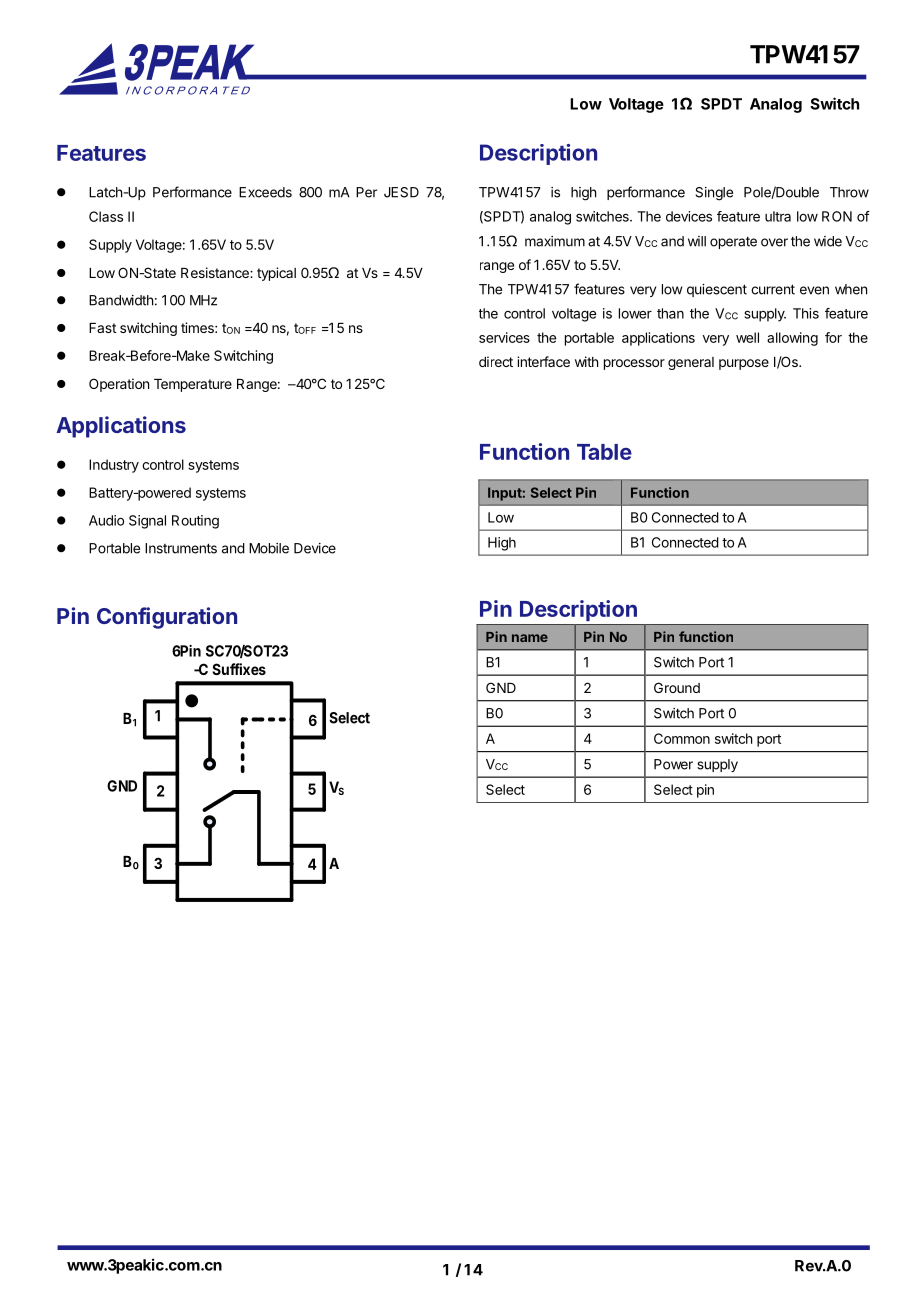 The width and height of the page is (924, 1308). Describe the element at coordinates (269, 548) in the page. I see `Mobile` at that location.
